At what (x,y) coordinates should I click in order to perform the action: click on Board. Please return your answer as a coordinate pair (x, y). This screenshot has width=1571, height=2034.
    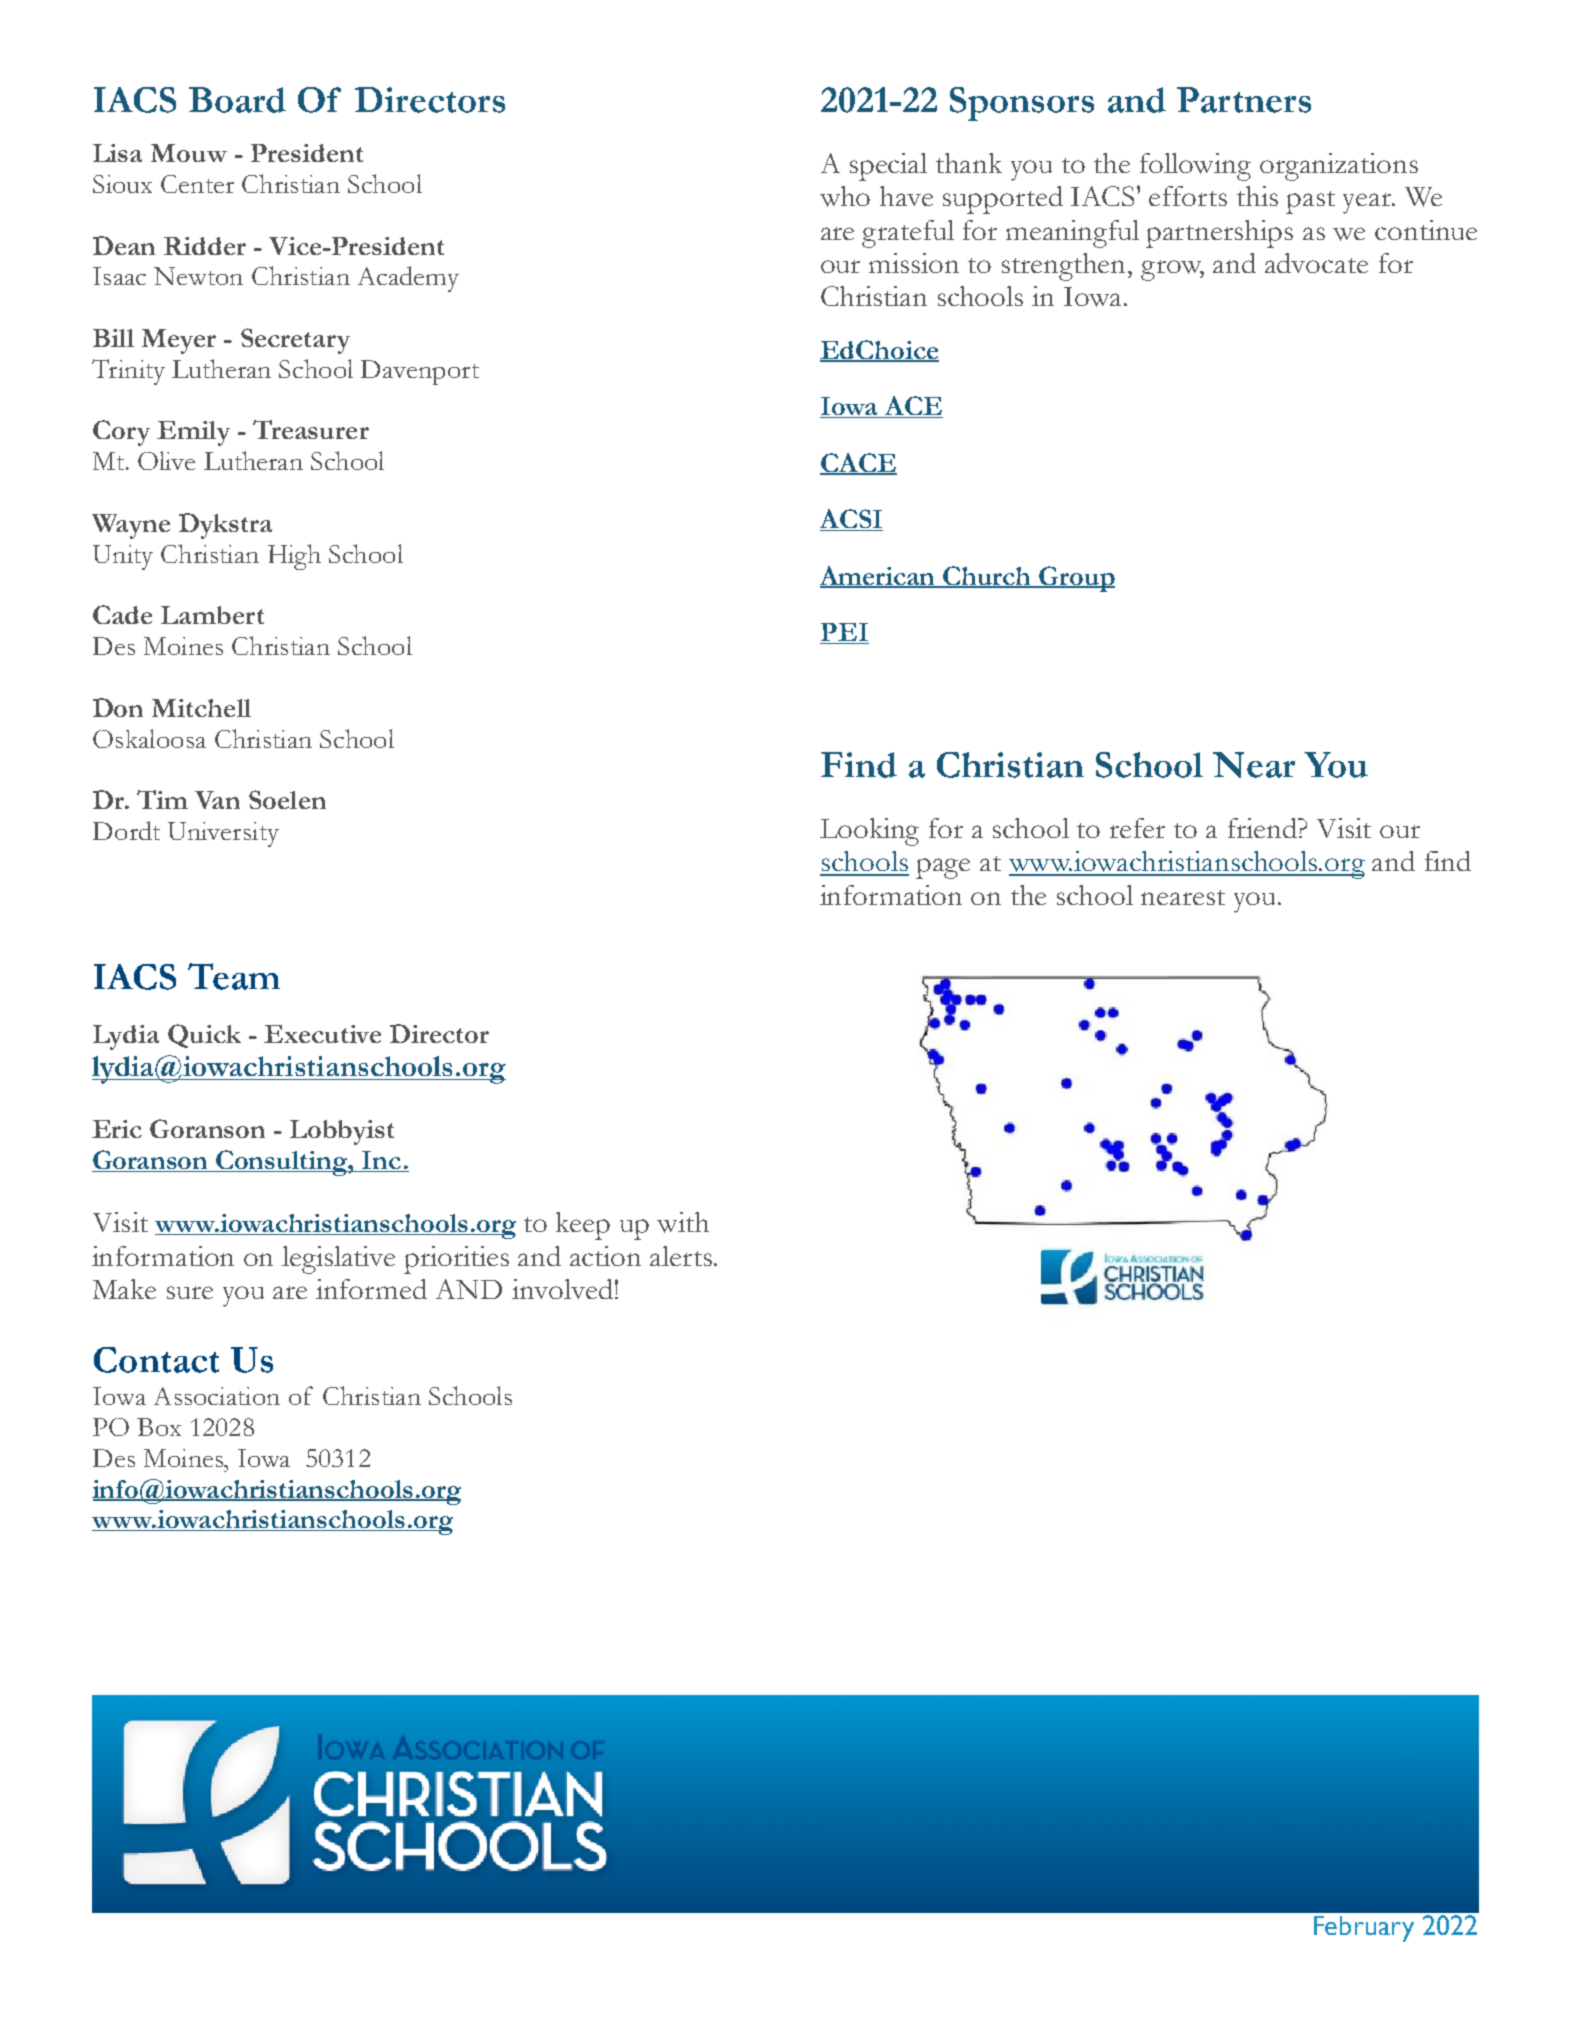
    Looking at the image, I should click on (237, 100).
